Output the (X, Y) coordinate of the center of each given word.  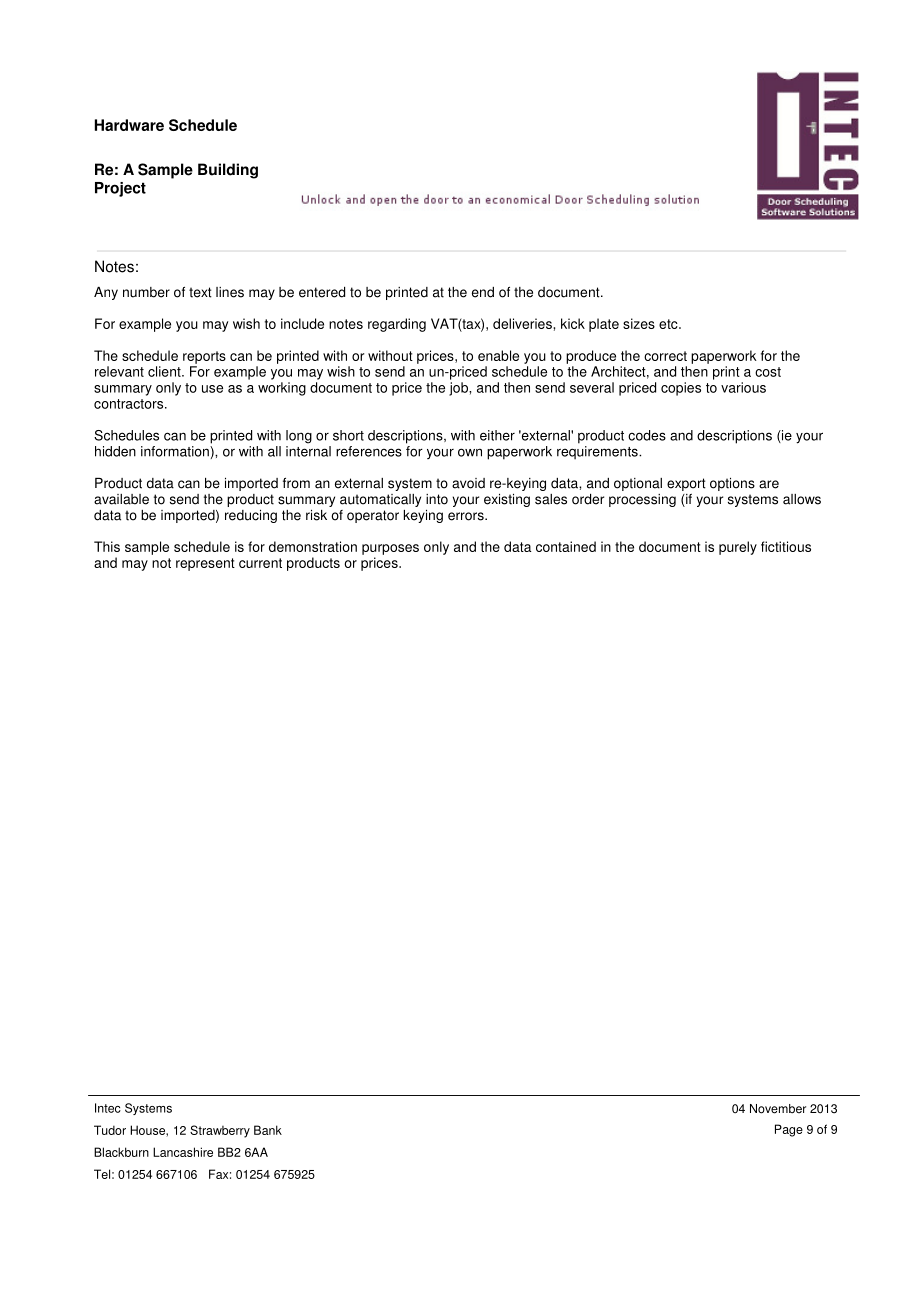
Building (228, 171)
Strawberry (220, 1131)
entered (322, 292)
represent (205, 564)
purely (738, 548)
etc (669, 324)
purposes (390, 549)
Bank (268, 1130)
